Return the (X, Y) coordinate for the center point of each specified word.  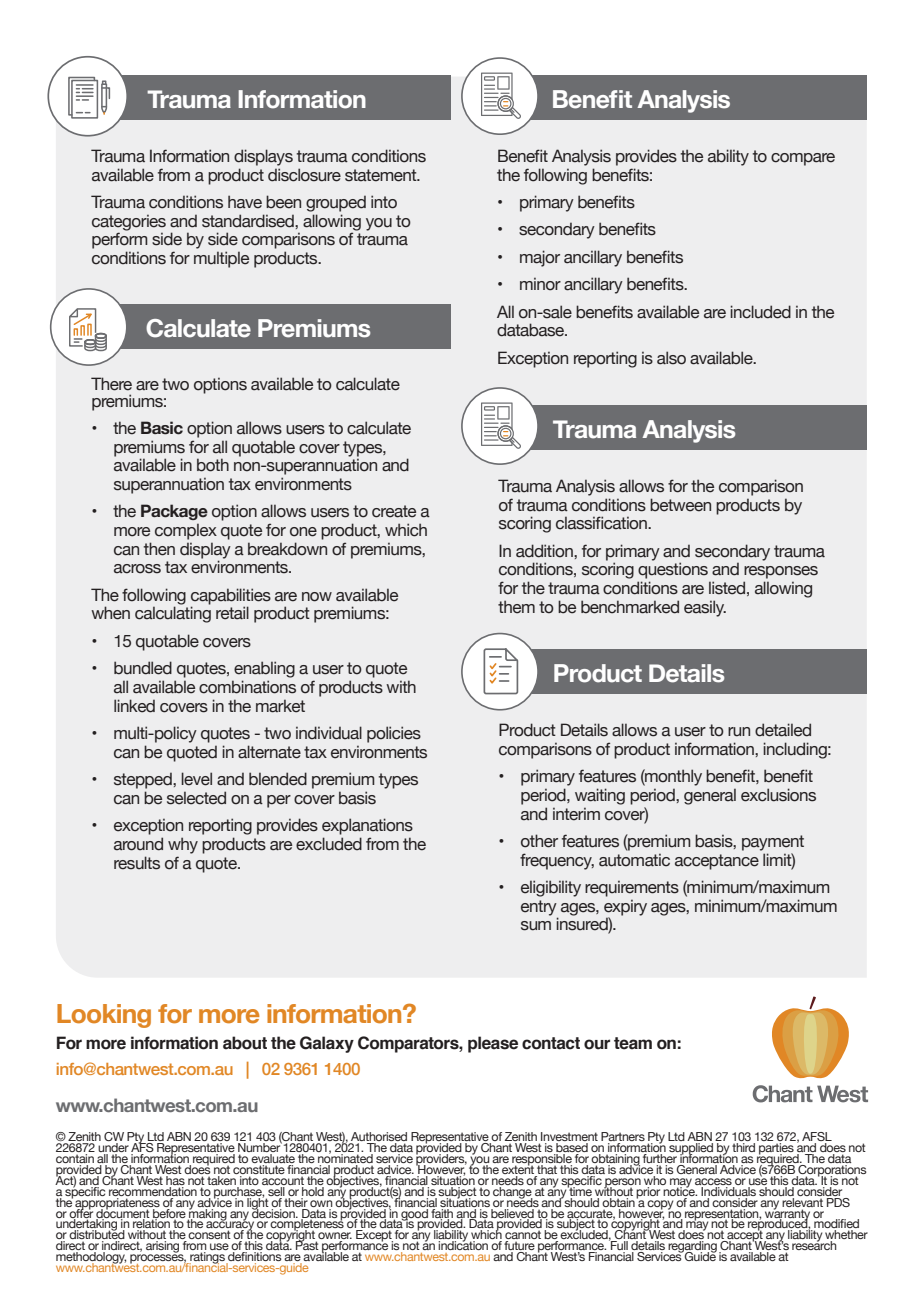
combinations (247, 687)
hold (312, 1190)
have (245, 202)
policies (394, 734)
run (739, 732)
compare (803, 159)
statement (382, 175)
